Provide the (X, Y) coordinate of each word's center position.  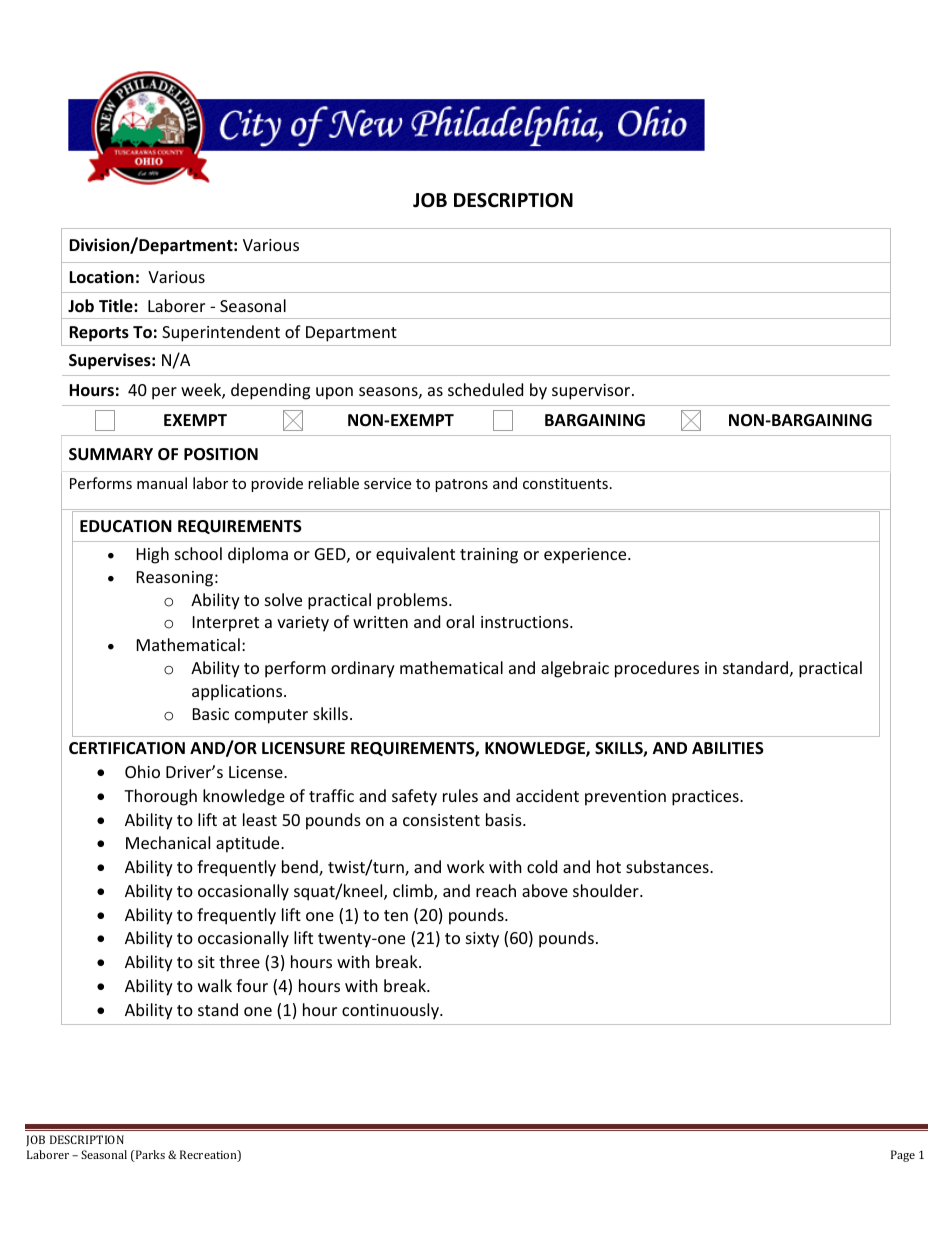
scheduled (485, 389)
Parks (149, 1156)
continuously (391, 1011)
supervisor (592, 392)
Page (903, 1156)
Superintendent (221, 333)
